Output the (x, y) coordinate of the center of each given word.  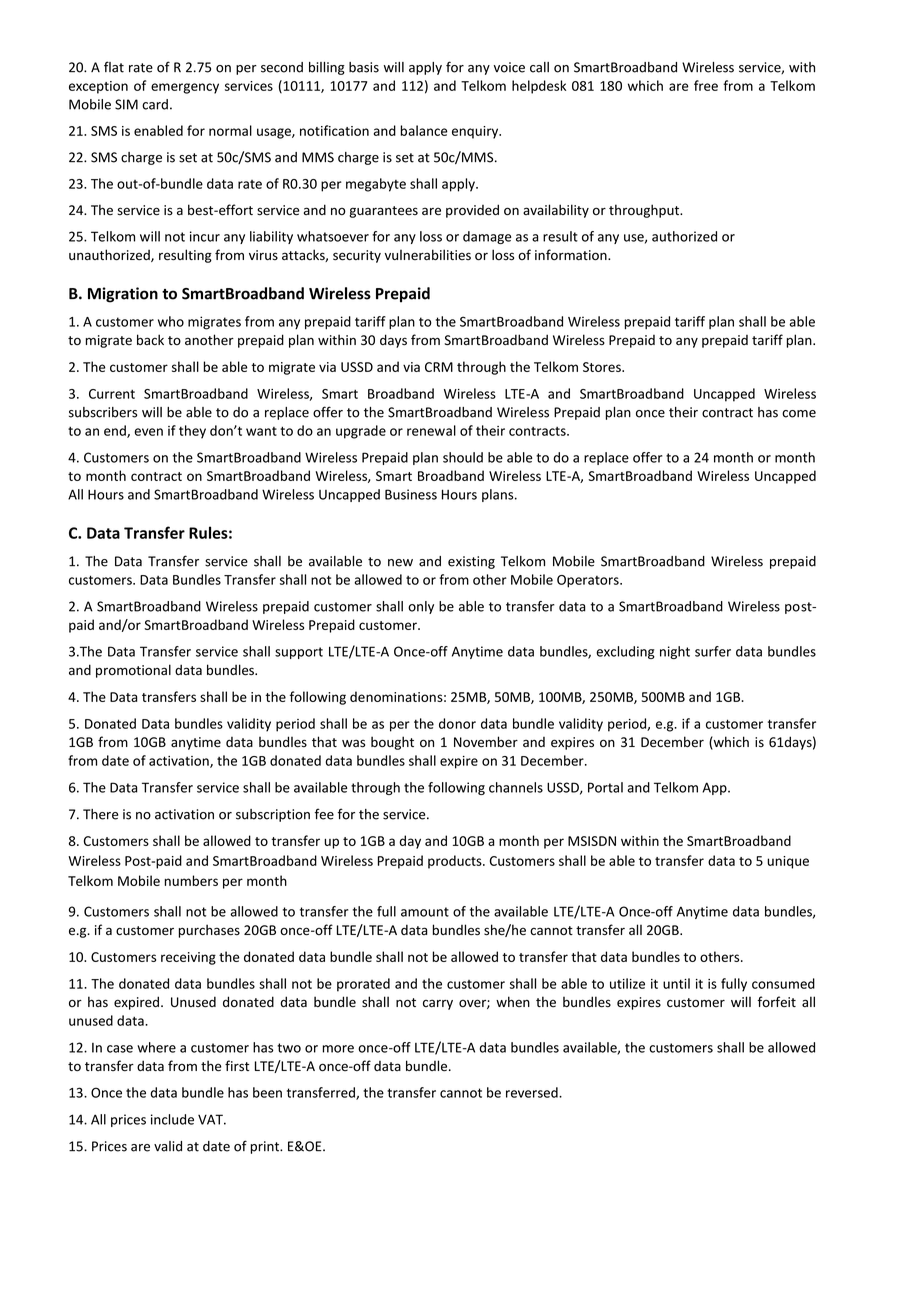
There (100, 814)
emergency (185, 88)
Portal (605, 787)
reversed (533, 1092)
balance (424, 130)
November (486, 742)
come (799, 414)
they (192, 432)
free (706, 85)
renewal (431, 430)
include (172, 1119)
